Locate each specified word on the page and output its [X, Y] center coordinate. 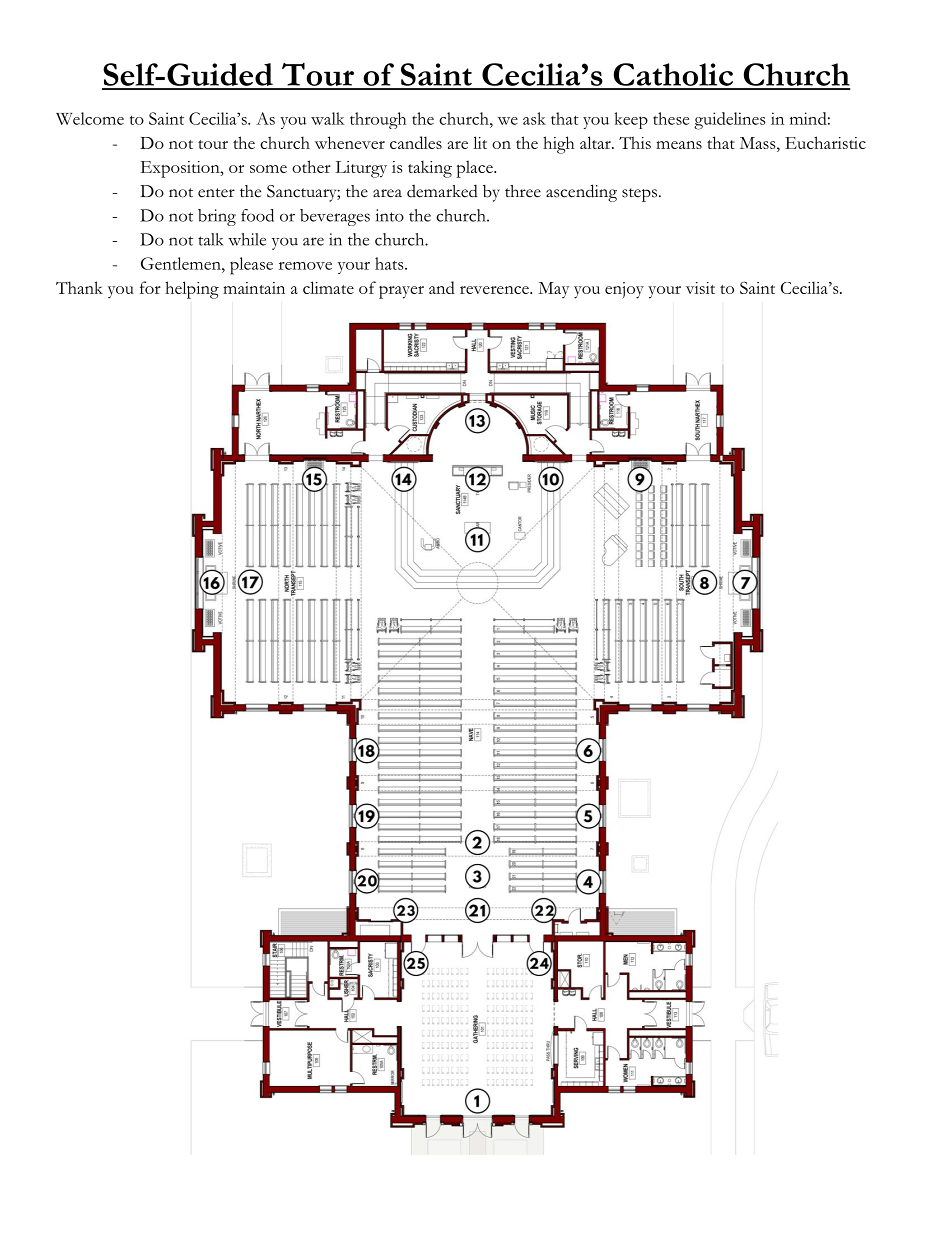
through [378, 120]
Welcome [90, 118]
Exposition [181, 169]
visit [700, 288]
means [679, 145]
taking [430, 169]
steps [639, 195]
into [390, 215]
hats [390, 263]
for [150, 287]
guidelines [730, 121]
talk [210, 239]
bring [217, 217]
